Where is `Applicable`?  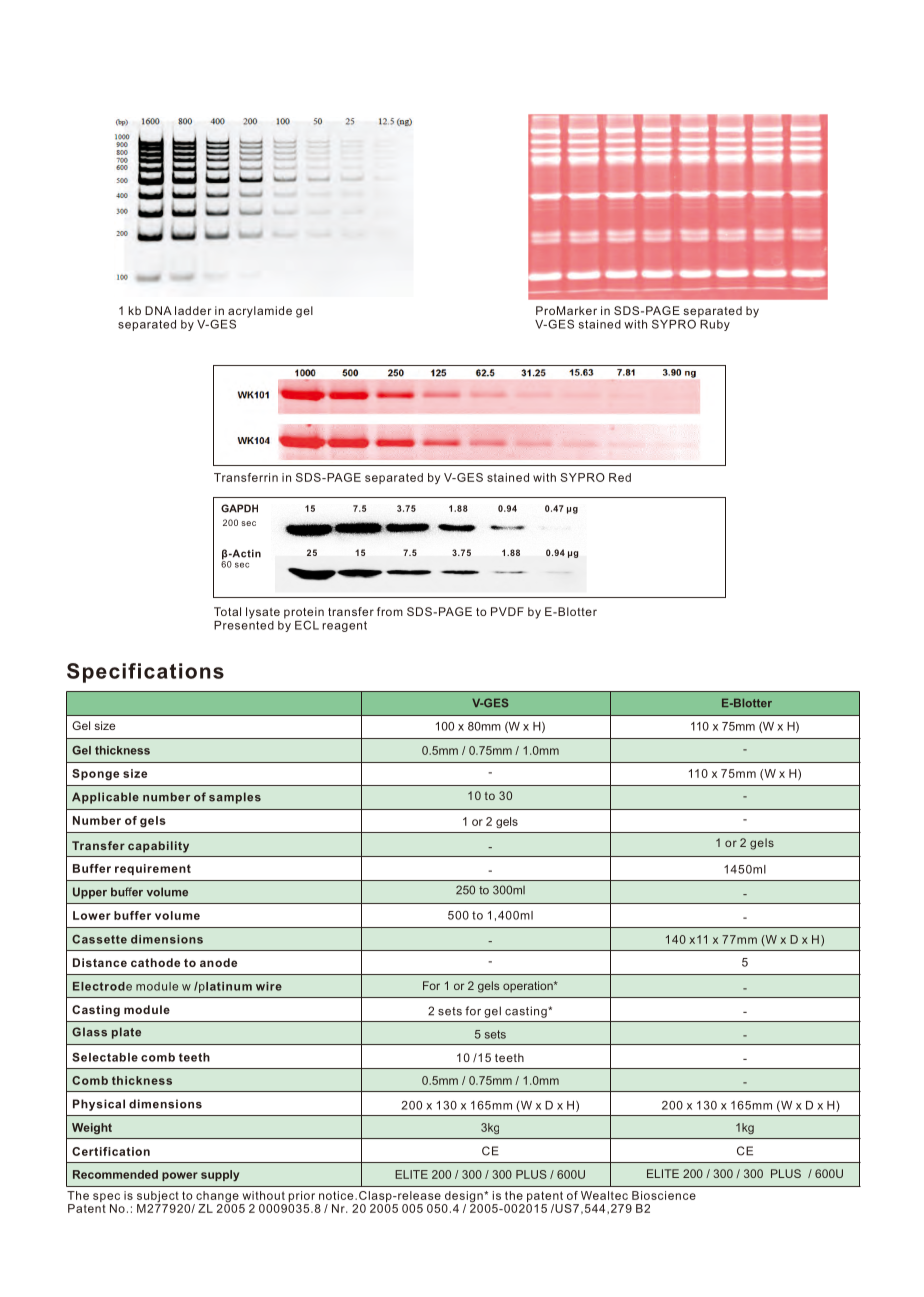
Applicable is located at coordinates (105, 798).
